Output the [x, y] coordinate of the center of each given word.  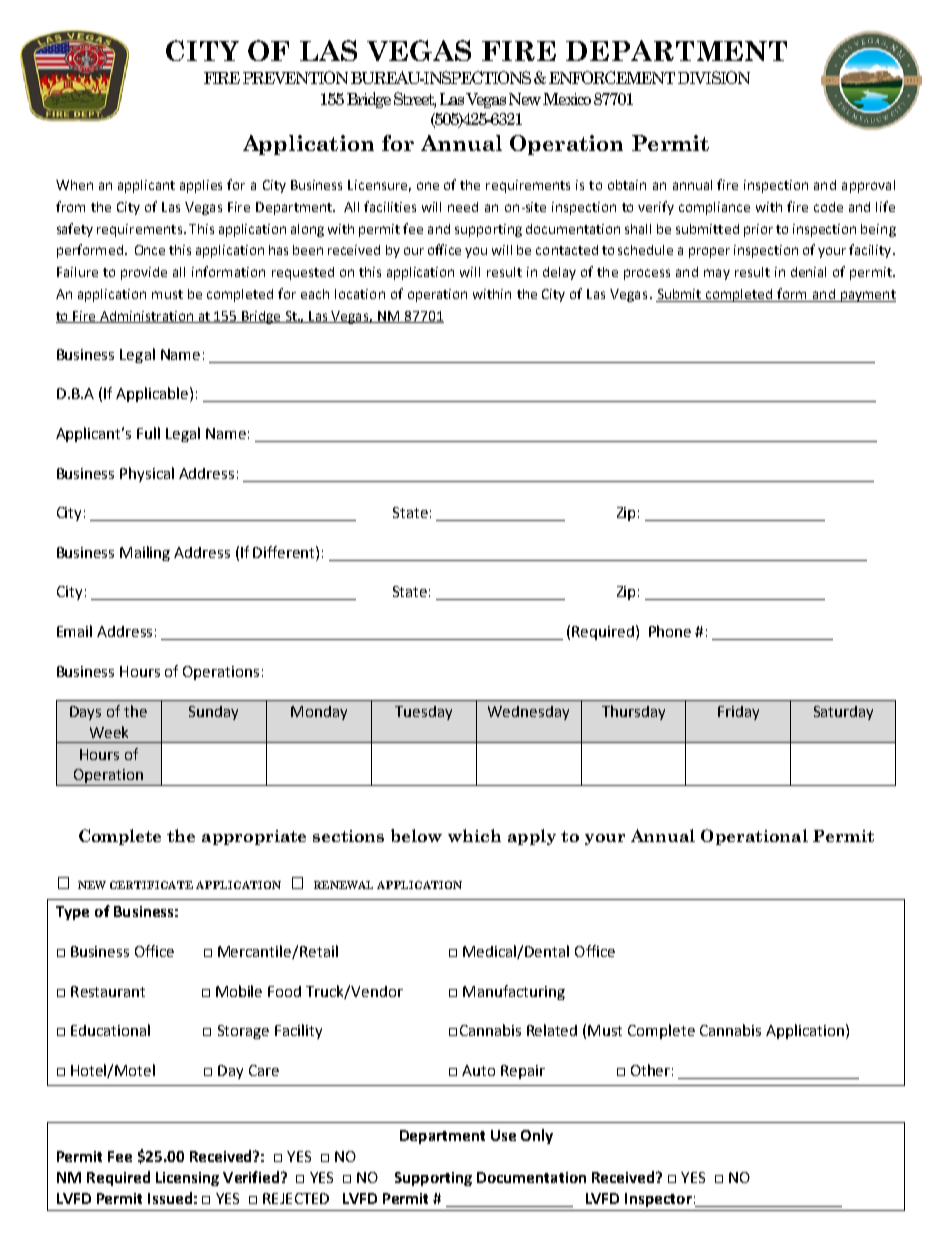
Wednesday [528, 713]
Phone [670, 631]
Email [74, 631]
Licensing [187, 1179]
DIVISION [714, 77]
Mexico [567, 99]
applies [201, 186]
